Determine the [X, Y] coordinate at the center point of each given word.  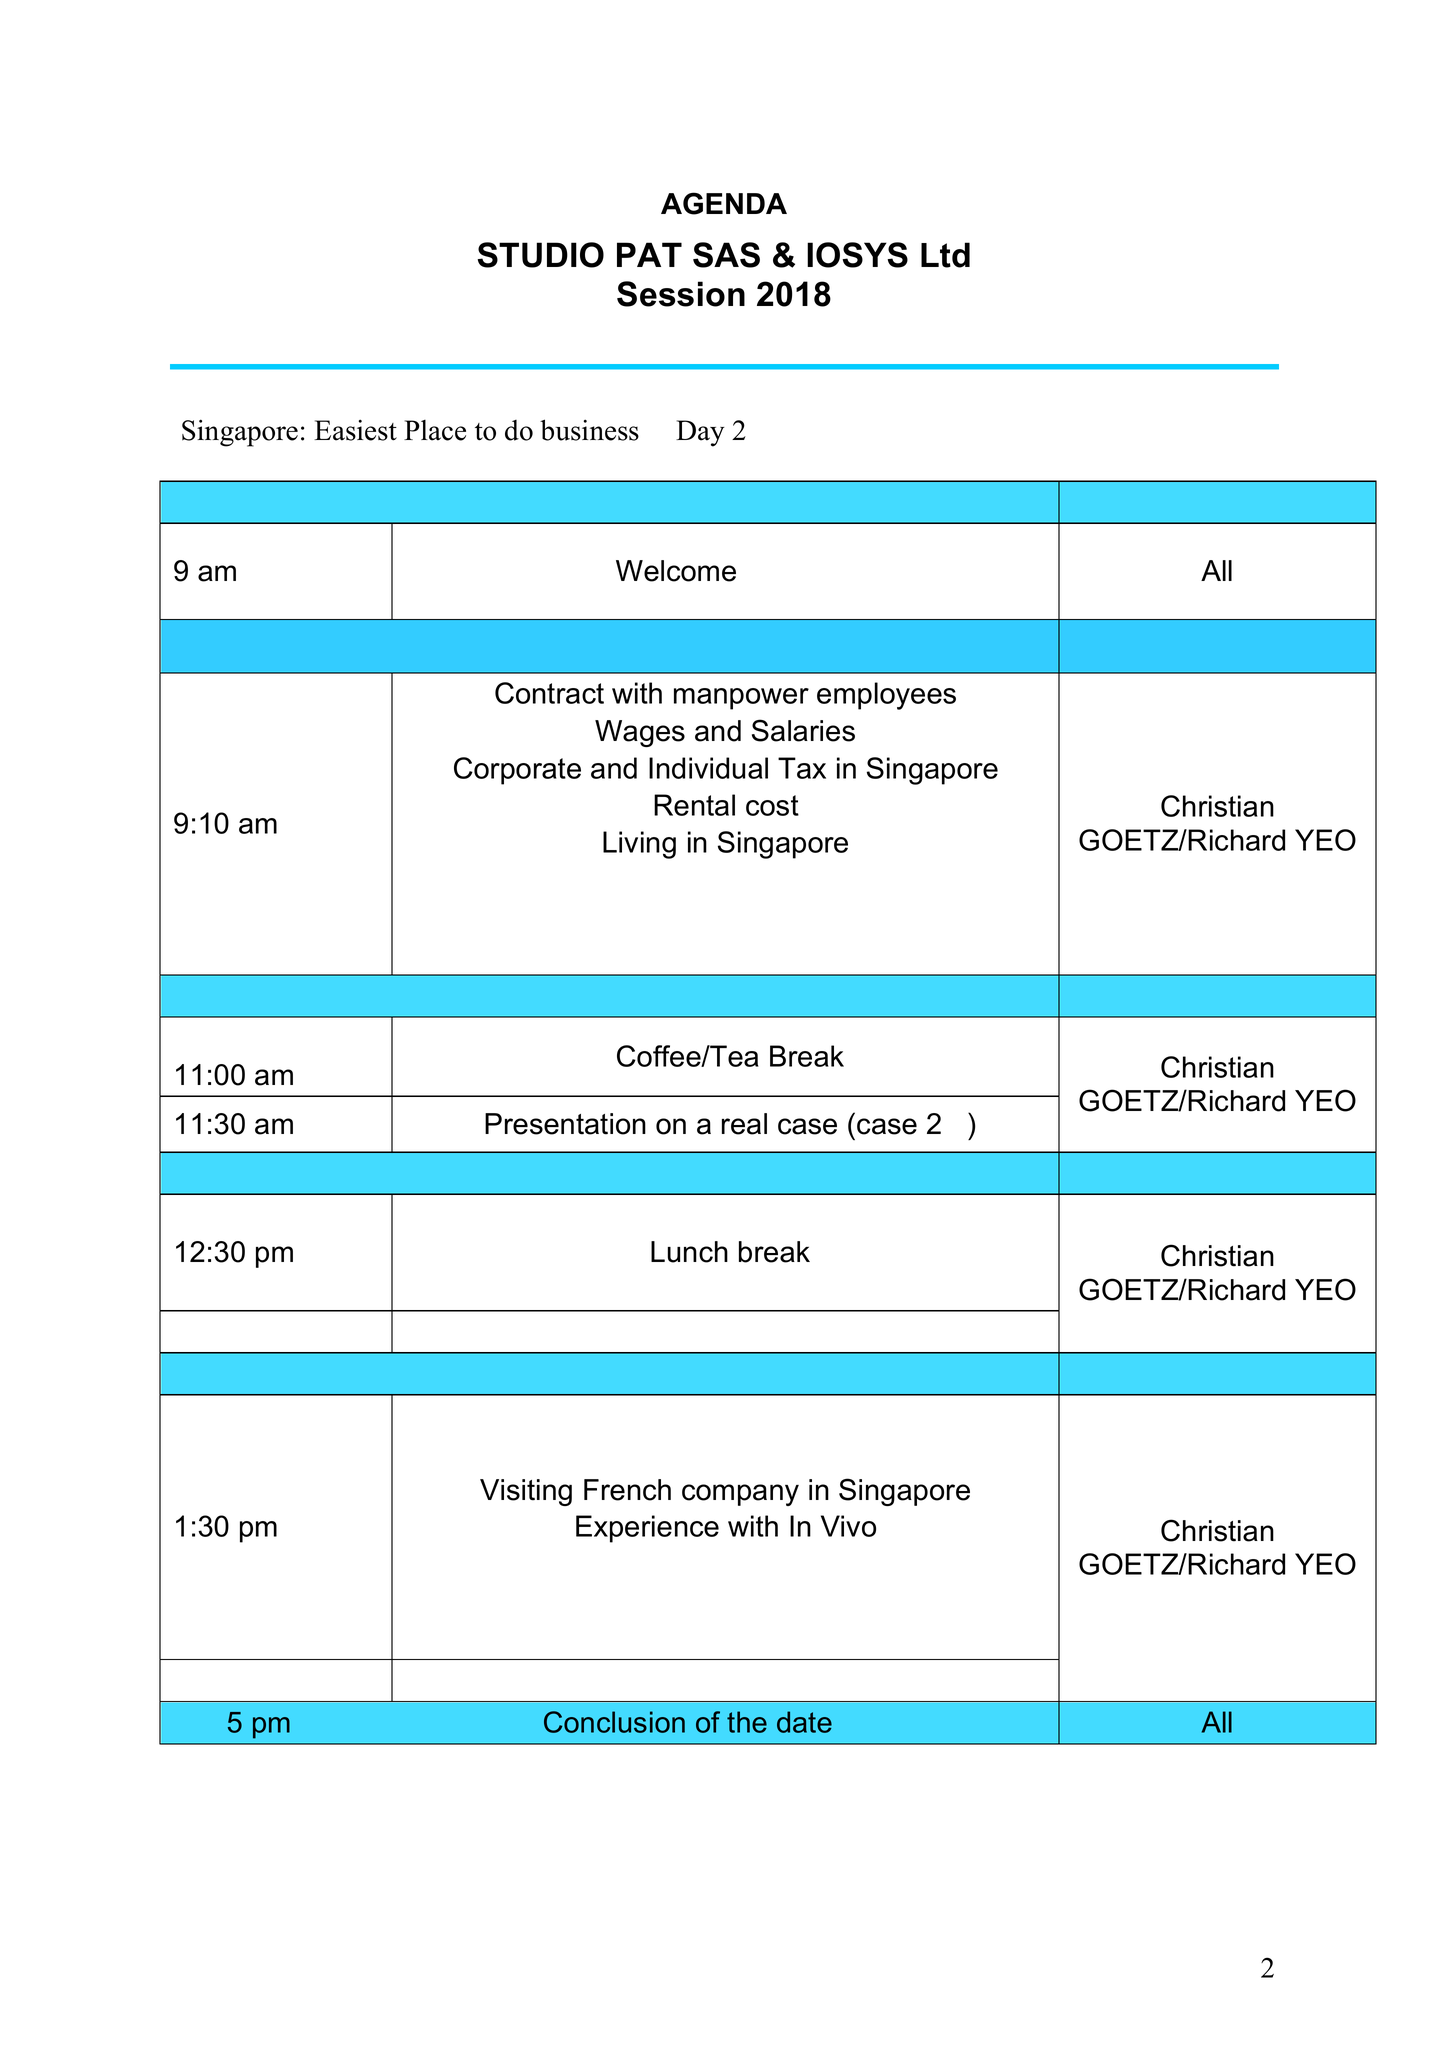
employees [886, 696]
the [747, 1722]
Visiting [526, 1492]
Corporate [517, 771]
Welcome [676, 571]
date [804, 1722]
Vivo [848, 1526]
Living [639, 845]
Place [435, 430]
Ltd [945, 255]
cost [772, 805]
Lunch [689, 1252]
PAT [649, 254]
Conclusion [614, 1722]
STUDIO [540, 255]
